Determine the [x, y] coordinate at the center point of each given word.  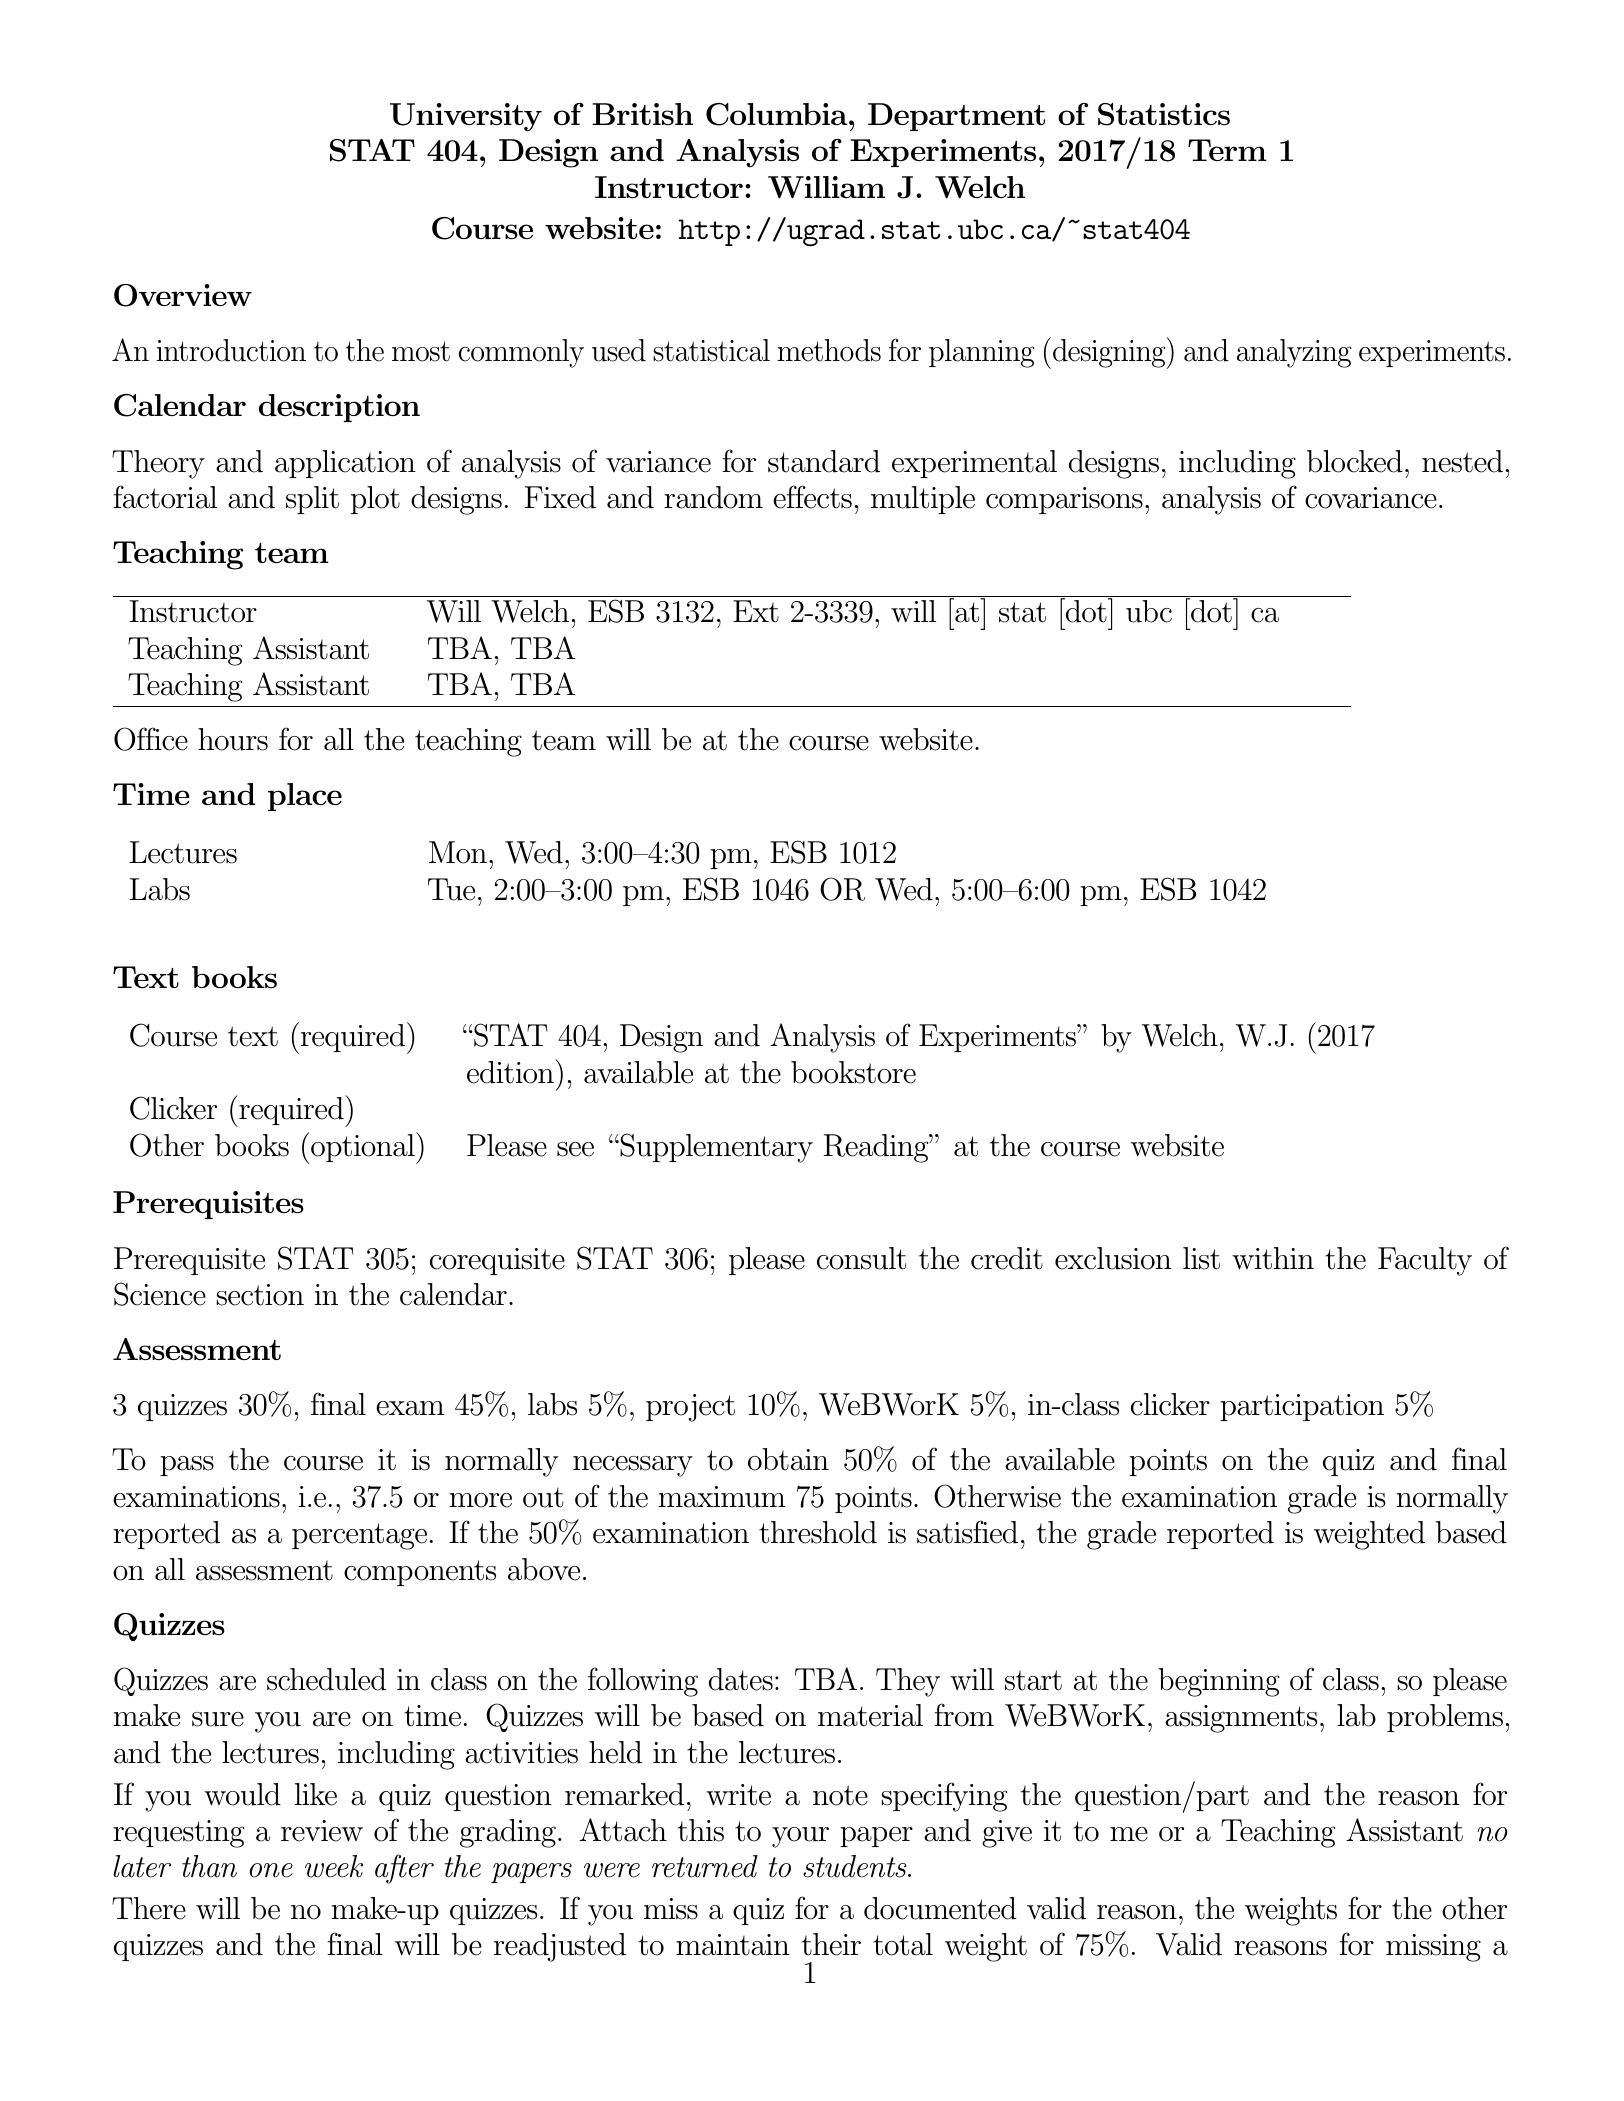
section [260, 1295]
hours [233, 739]
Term [1227, 150]
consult [861, 1258]
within [1273, 1258]
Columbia [778, 114]
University [466, 117]
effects [812, 497]
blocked [1355, 461]
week [334, 1866]
